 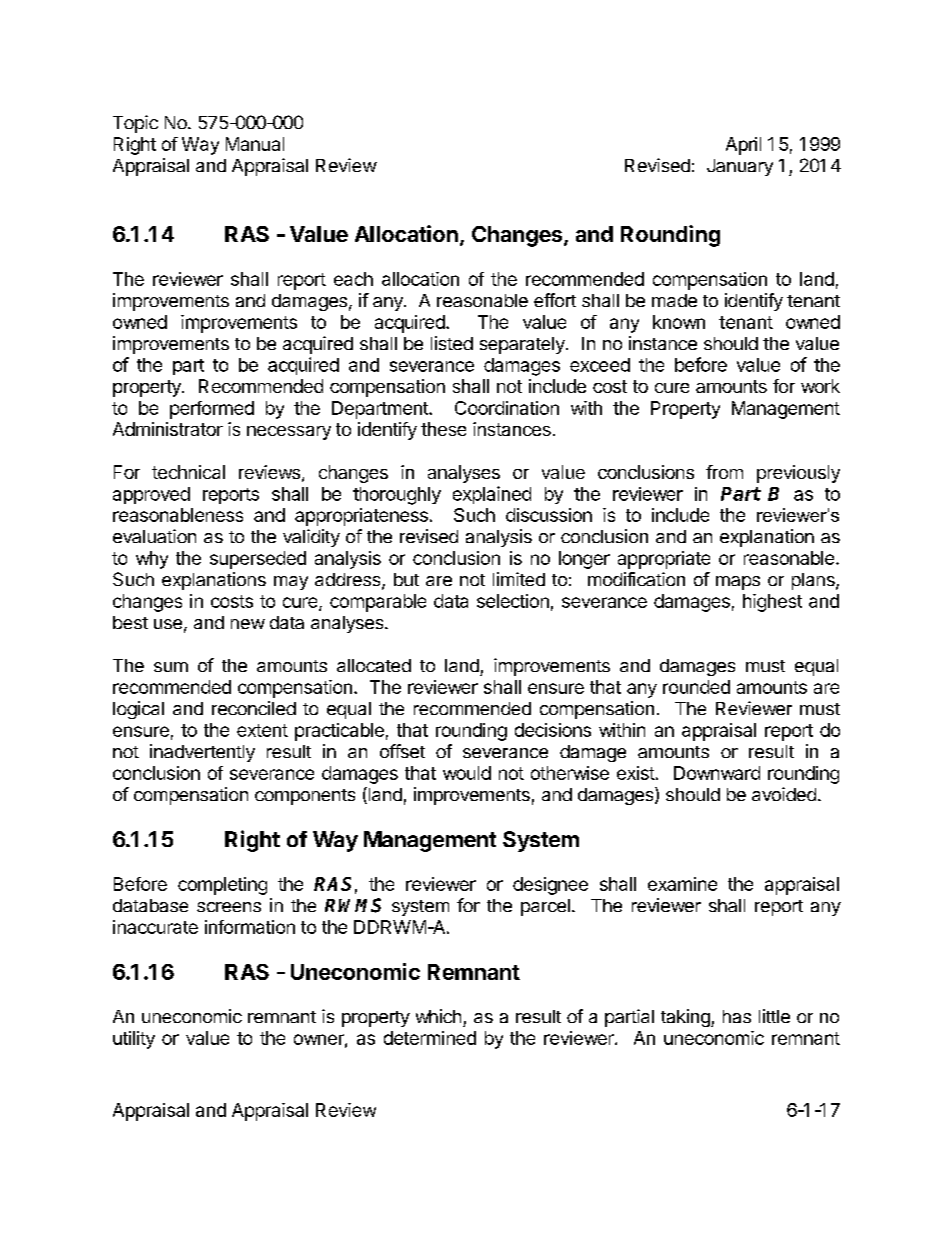 What do you see at coordinates (443, 429) in the page?
I see `these` at bounding box center [443, 429].
